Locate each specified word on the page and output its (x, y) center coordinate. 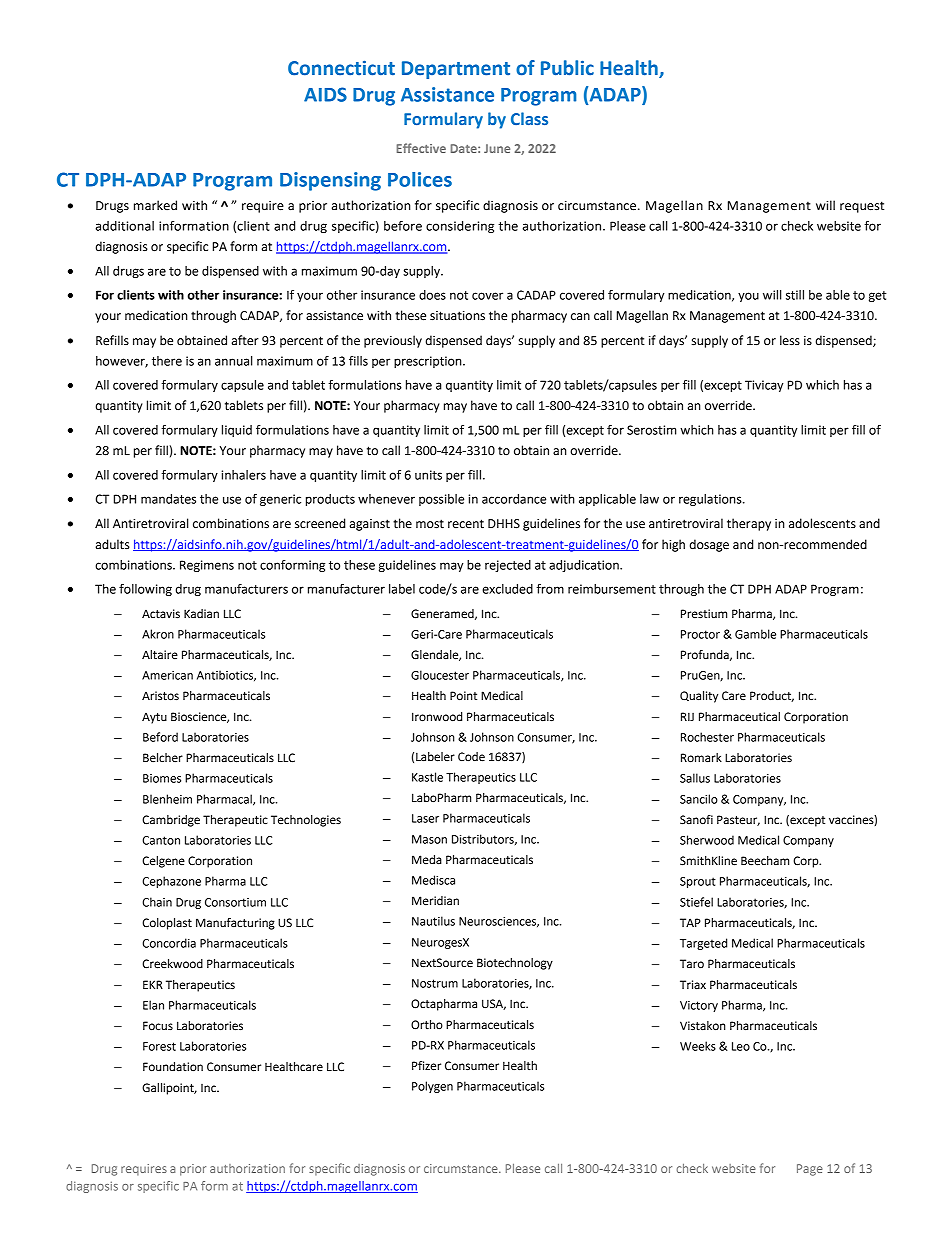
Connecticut (341, 68)
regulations (711, 500)
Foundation (173, 1067)
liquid (237, 431)
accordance (514, 499)
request (862, 207)
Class (529, 118)
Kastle (427, 777)
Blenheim (167, 799)
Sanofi (696, 820)
